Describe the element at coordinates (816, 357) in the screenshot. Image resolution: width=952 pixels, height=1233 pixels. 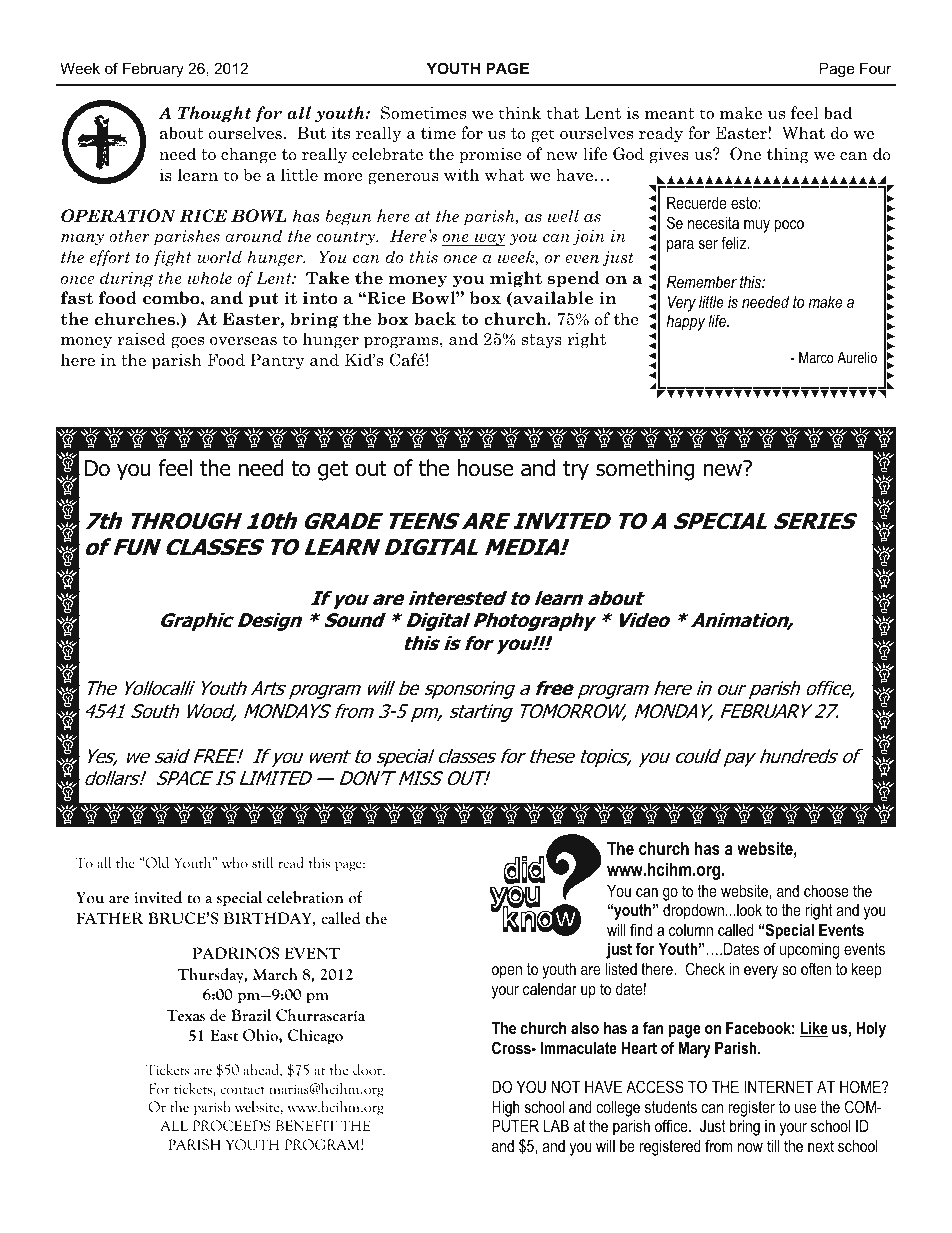
I see `Marco` at that location.
